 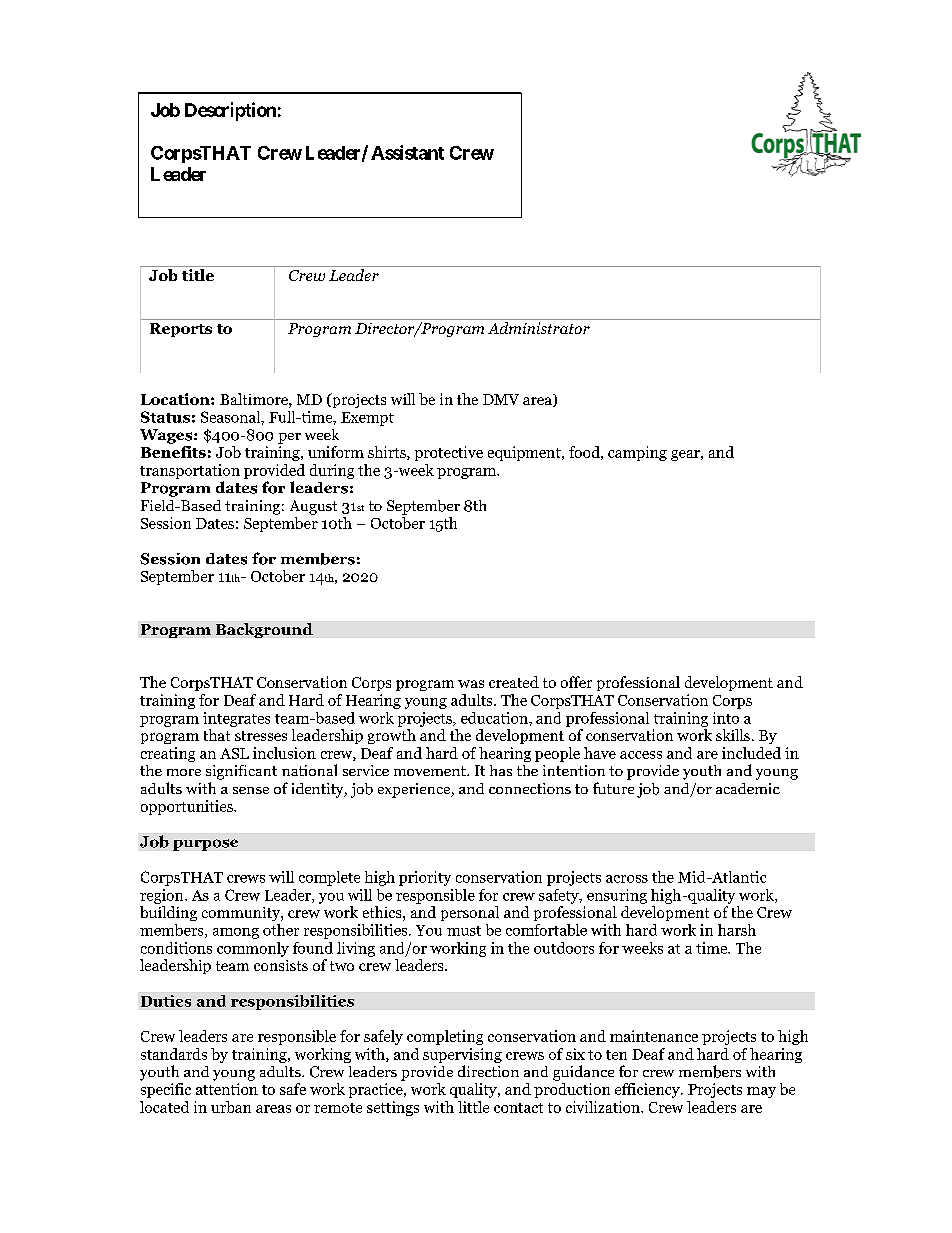 What do you see at coordinates (230, 111) in the page?
I see `Description` at bounding box center [230, 111].
